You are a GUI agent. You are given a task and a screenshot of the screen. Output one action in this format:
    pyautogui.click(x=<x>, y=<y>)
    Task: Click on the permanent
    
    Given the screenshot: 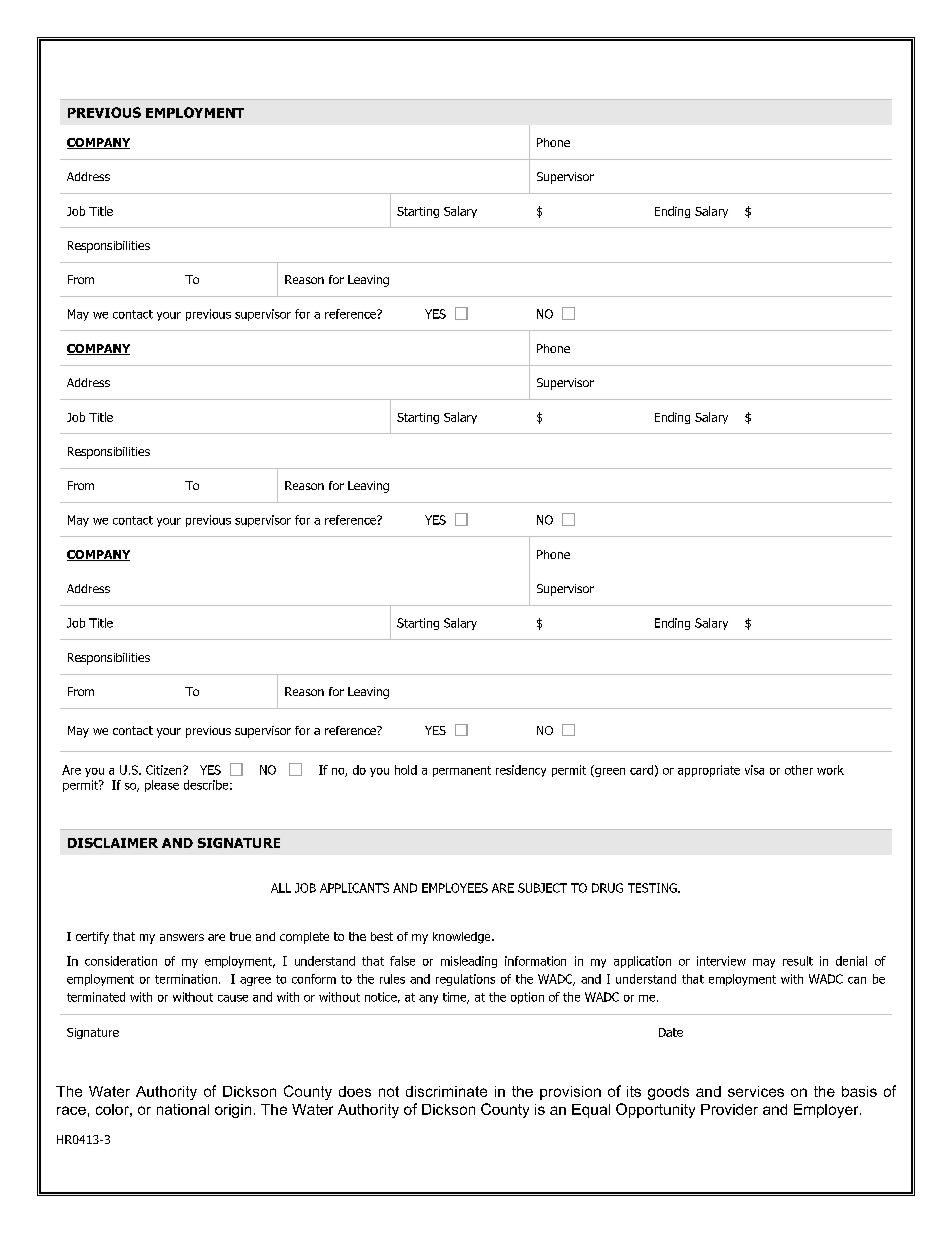 What is the action you would take?
    pyautogui.click(x=462, y=771)
